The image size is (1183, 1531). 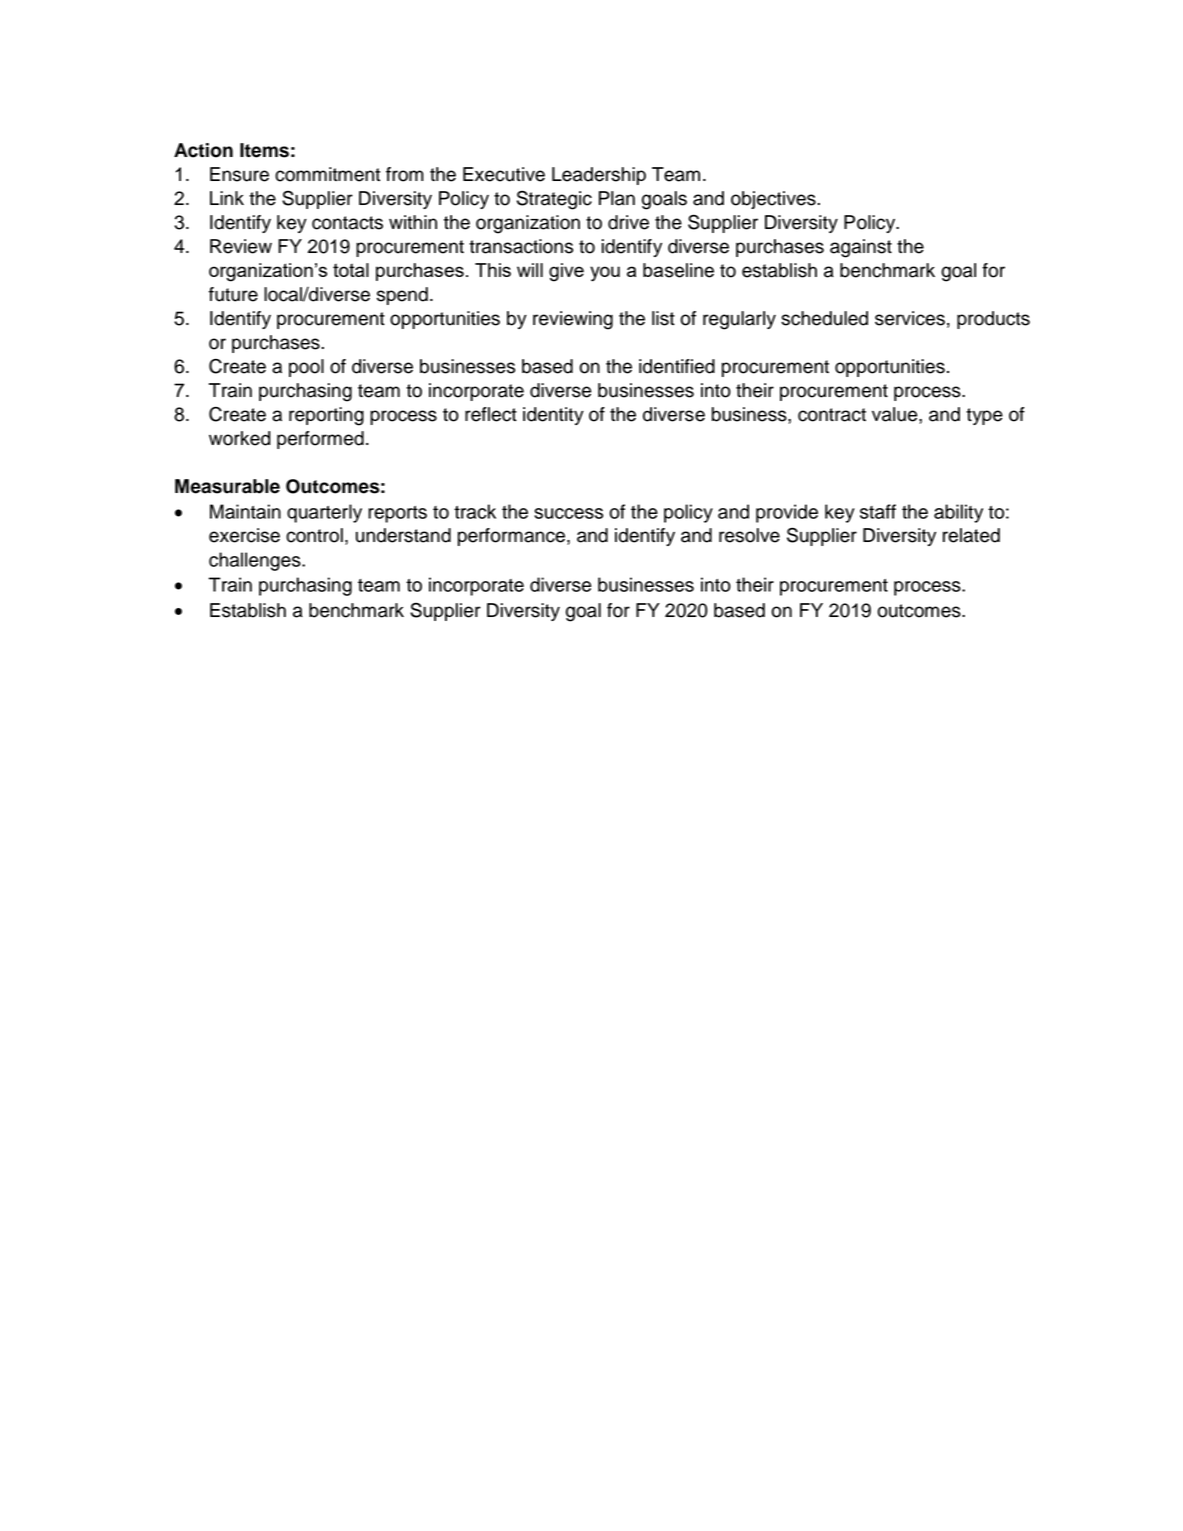 What do you see at coordinates (774, 200) in the image?
I see `objectives` at bounding box center [774, 200].
